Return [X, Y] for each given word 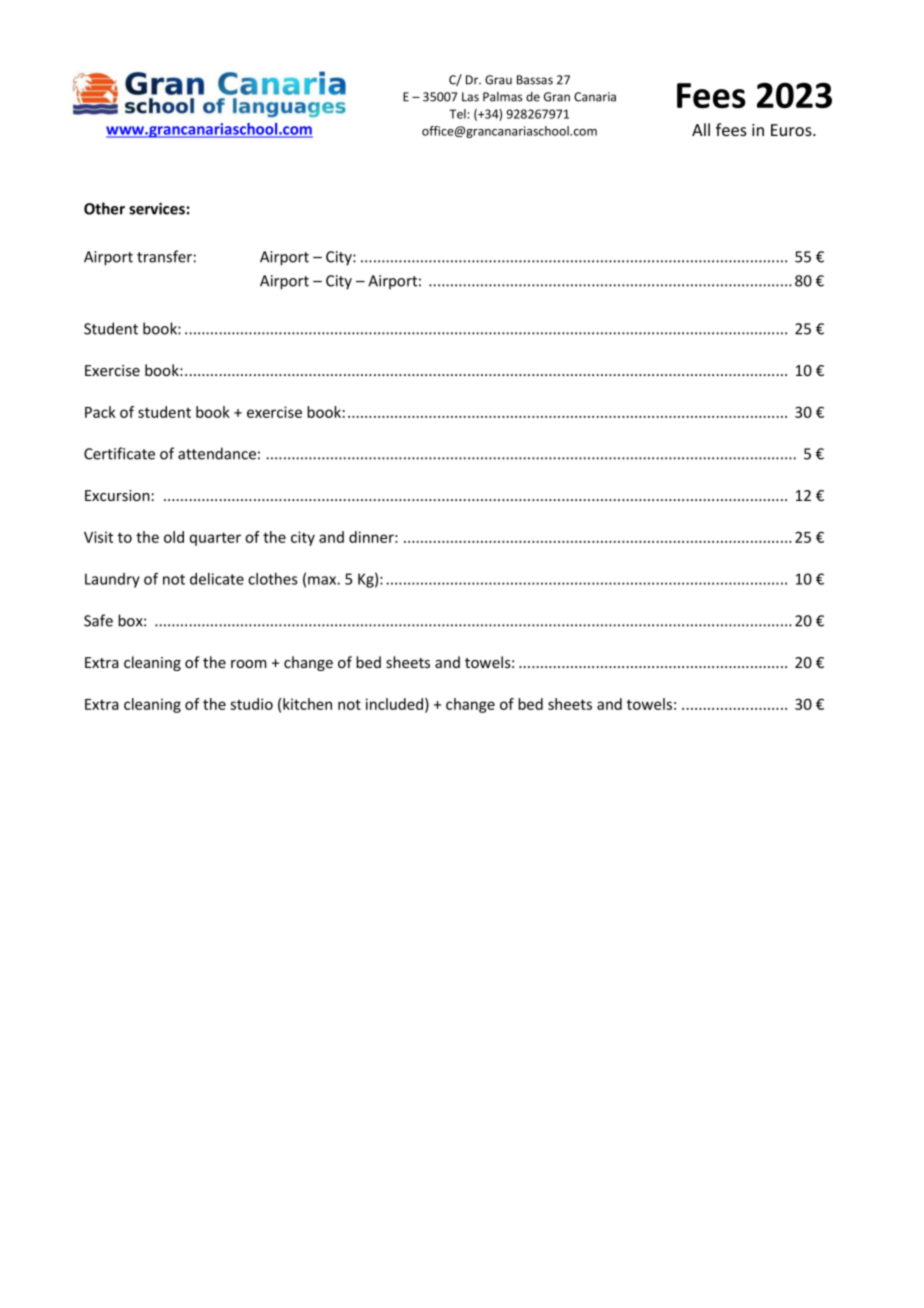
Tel [457, 114]
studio [251, 704]
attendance [217, 453]
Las [470, 97]
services [157, 209]
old [174, 537]
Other [104, 208]
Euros [792, 130]
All [701, 129]
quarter [215, 539]
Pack [100, 412]
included [396, 705]
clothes [273, 579]
